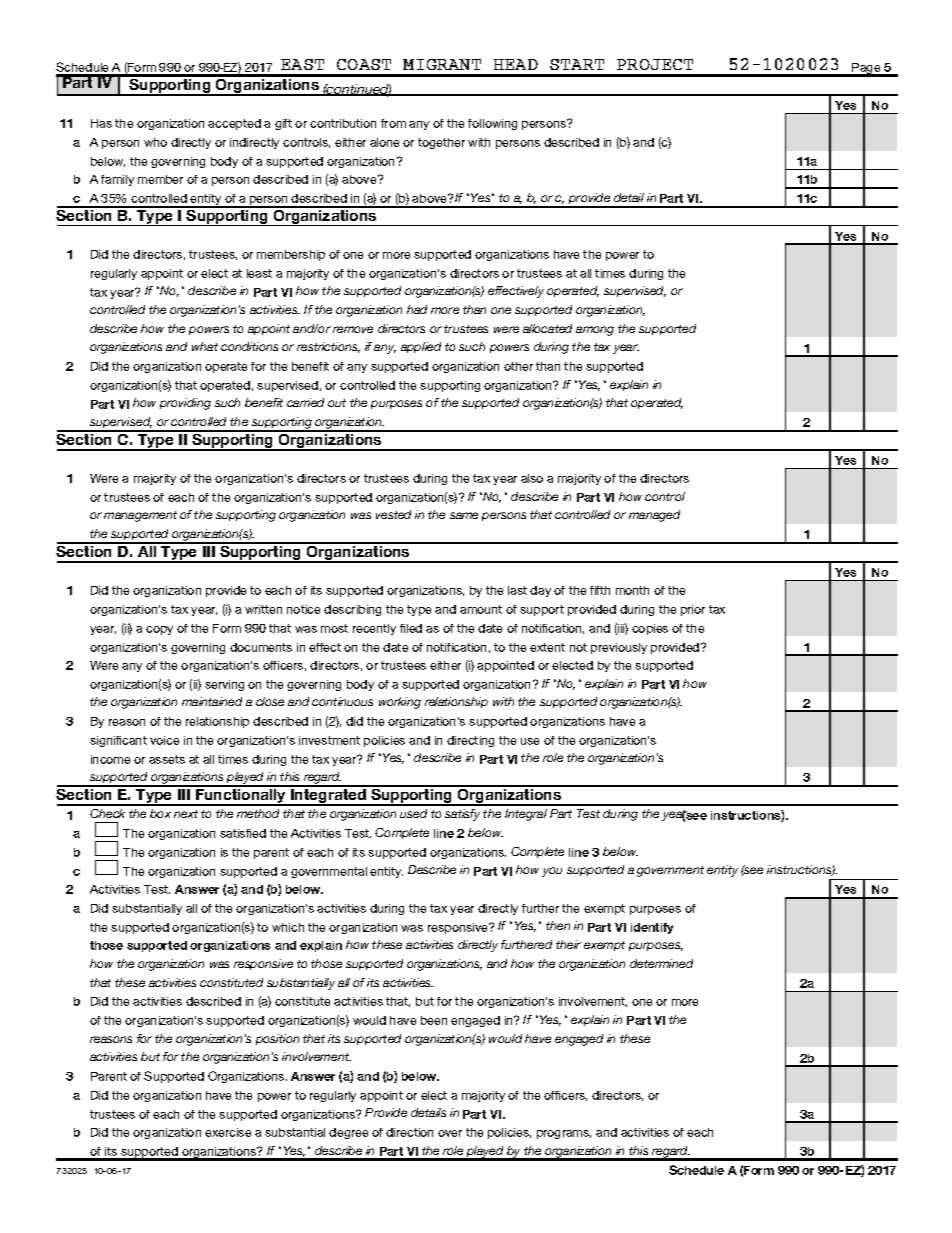  I want to click on providing, so click(185, 404).
